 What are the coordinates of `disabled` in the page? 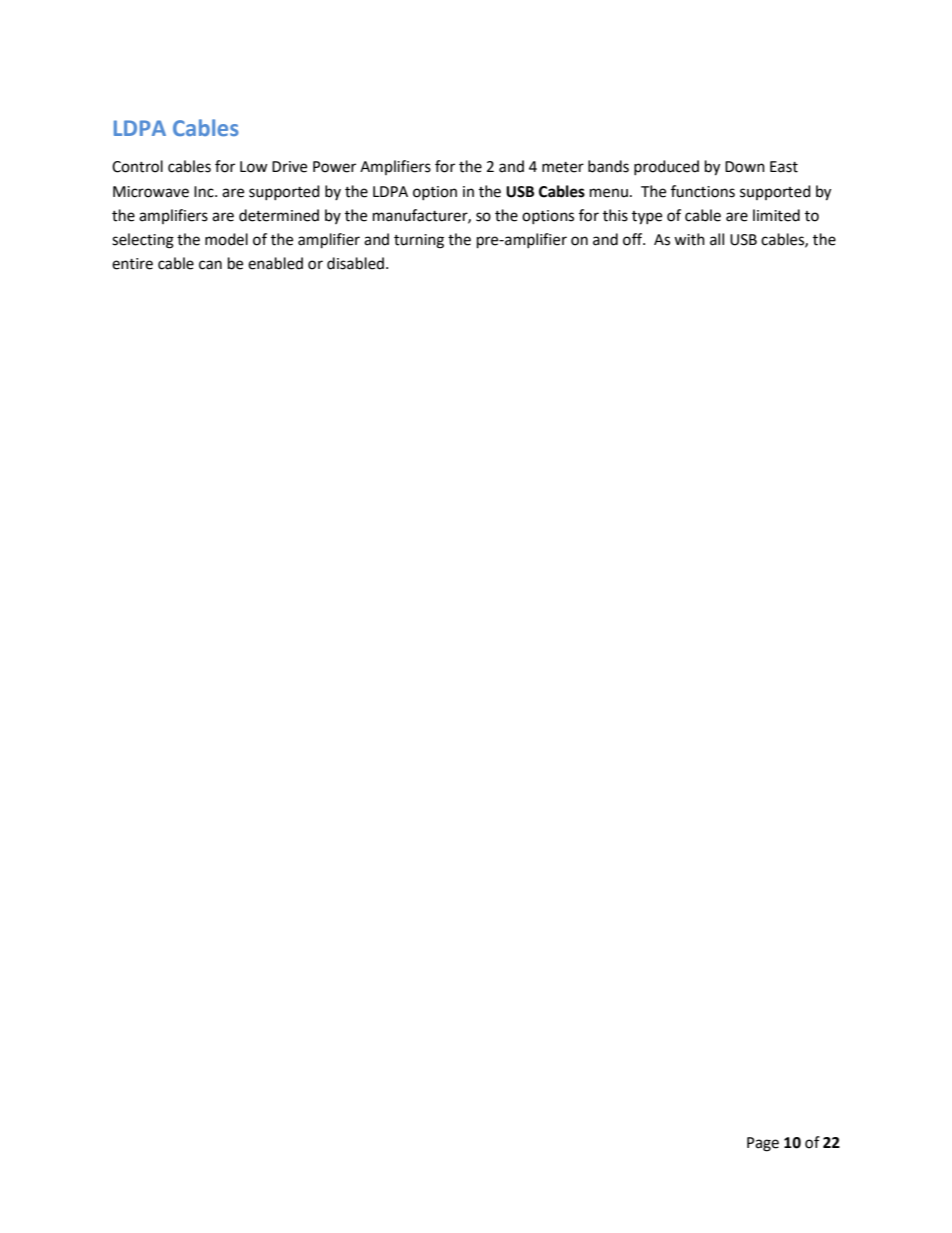 It's located at (355, 263).
